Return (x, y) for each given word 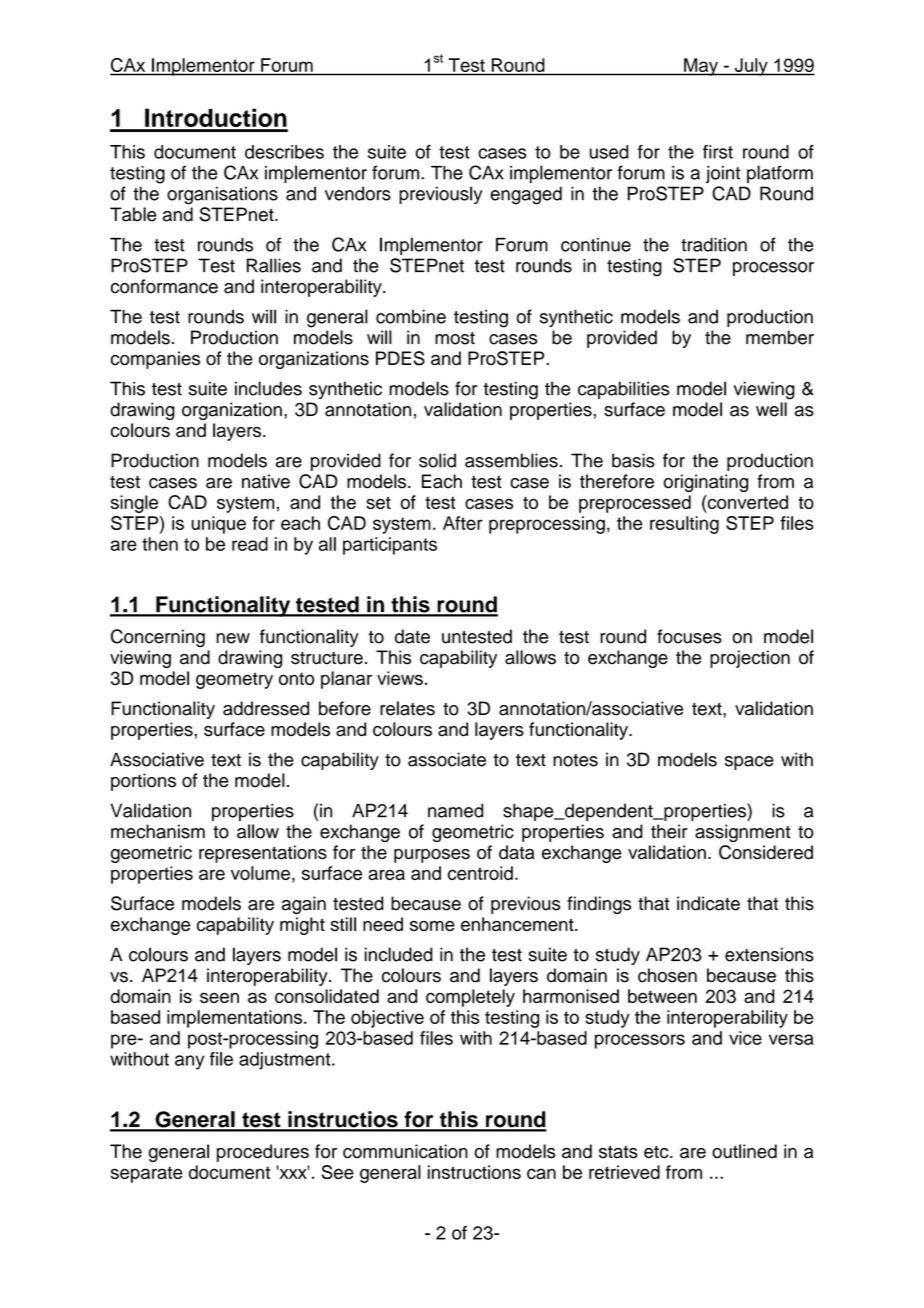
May (701, 67)
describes (284, 152)
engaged (526, 195)
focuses (689, 636)
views (400, 678)
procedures (263, 1153)
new (233, 638)
